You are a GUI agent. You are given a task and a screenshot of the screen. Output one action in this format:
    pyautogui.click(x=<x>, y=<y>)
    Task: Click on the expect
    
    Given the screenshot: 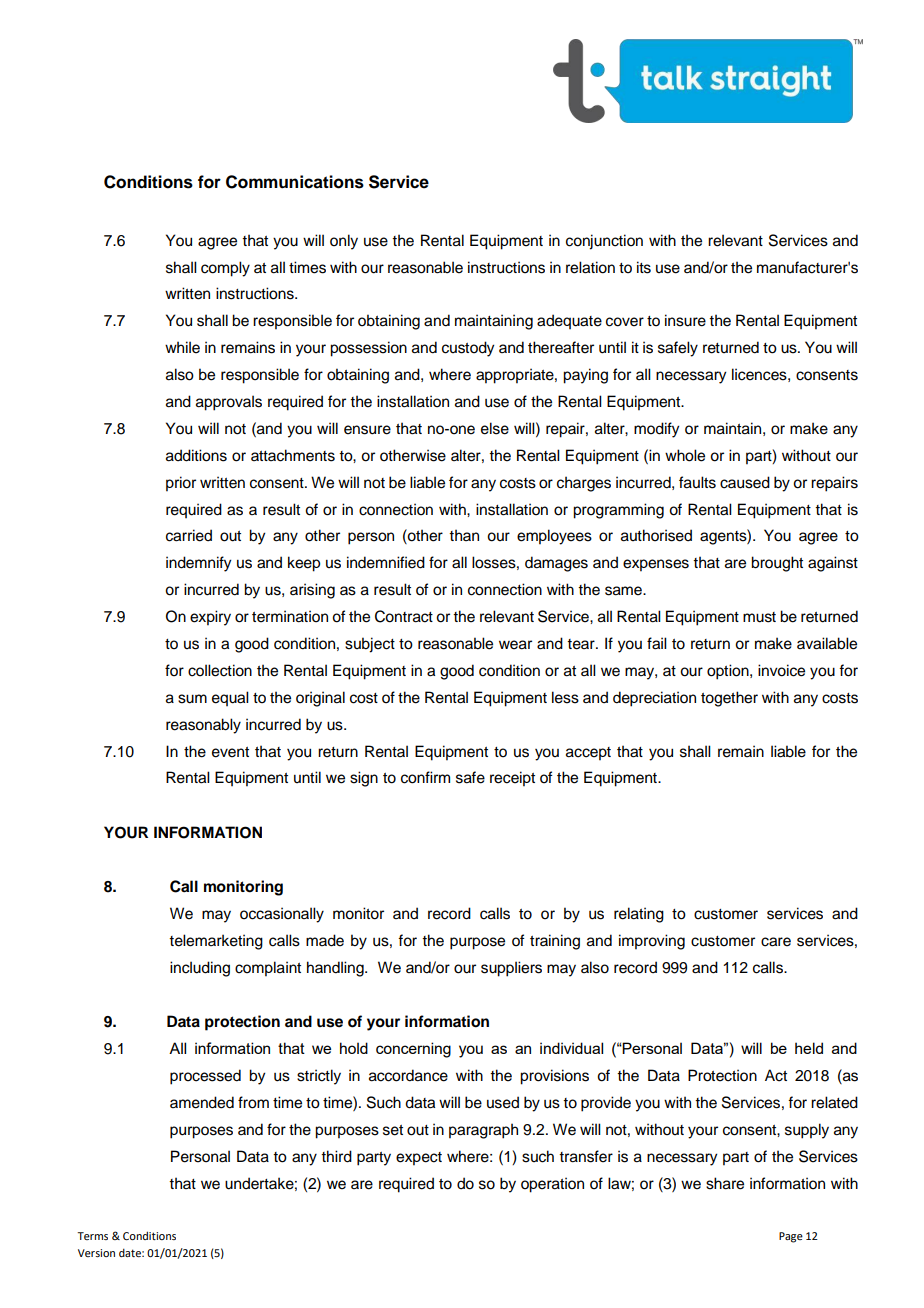 What is the action you would take?
    pyautogui.click(x=419, y=1159)
